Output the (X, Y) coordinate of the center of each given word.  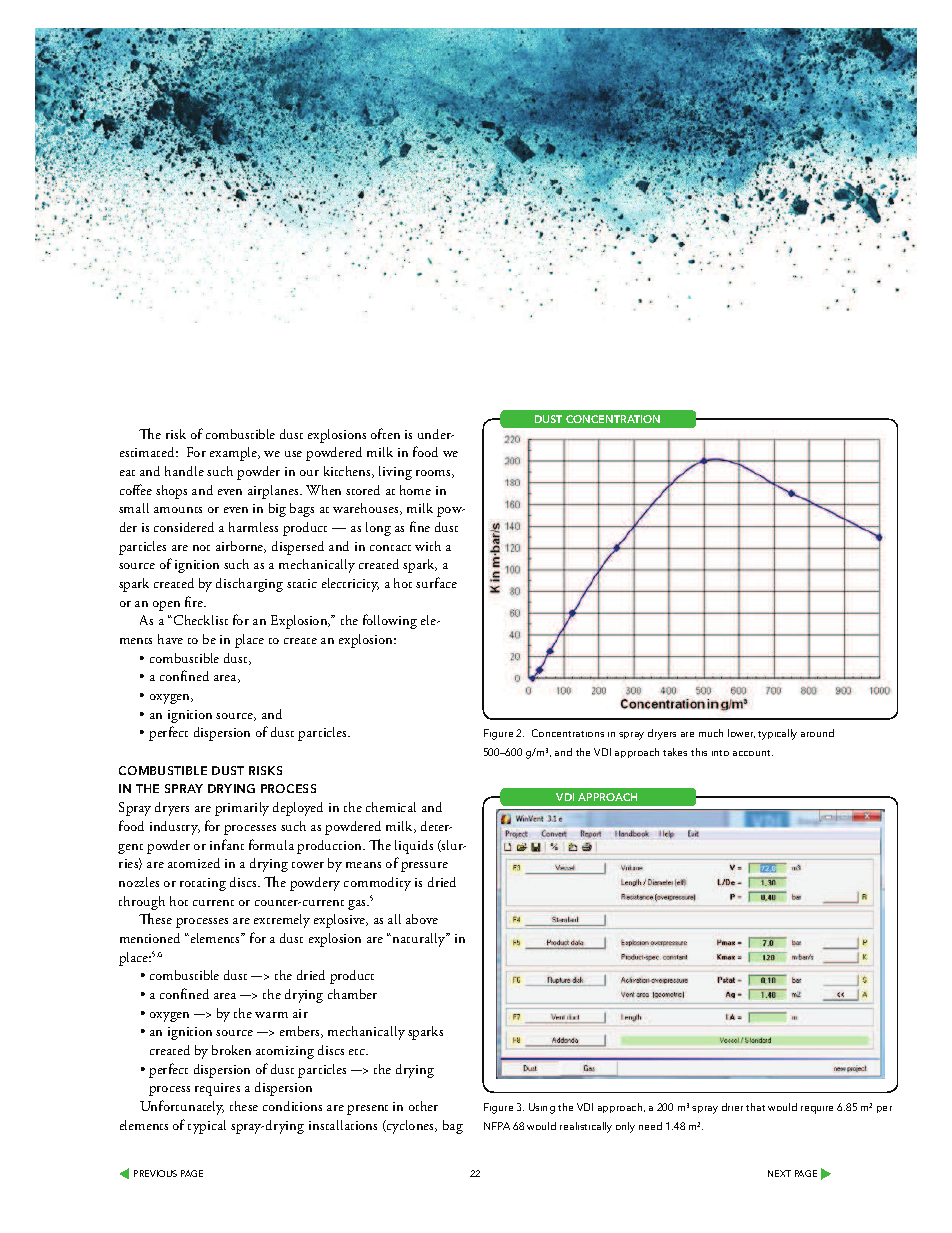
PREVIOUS (155, 1173)
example (235, 454)
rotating (203, 884)
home (415, 490)
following (390, 621)
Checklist (201, 620)
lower (741, 733)
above (422, 919)
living (395, 473)
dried (442, 882)
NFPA (497, 1126)
